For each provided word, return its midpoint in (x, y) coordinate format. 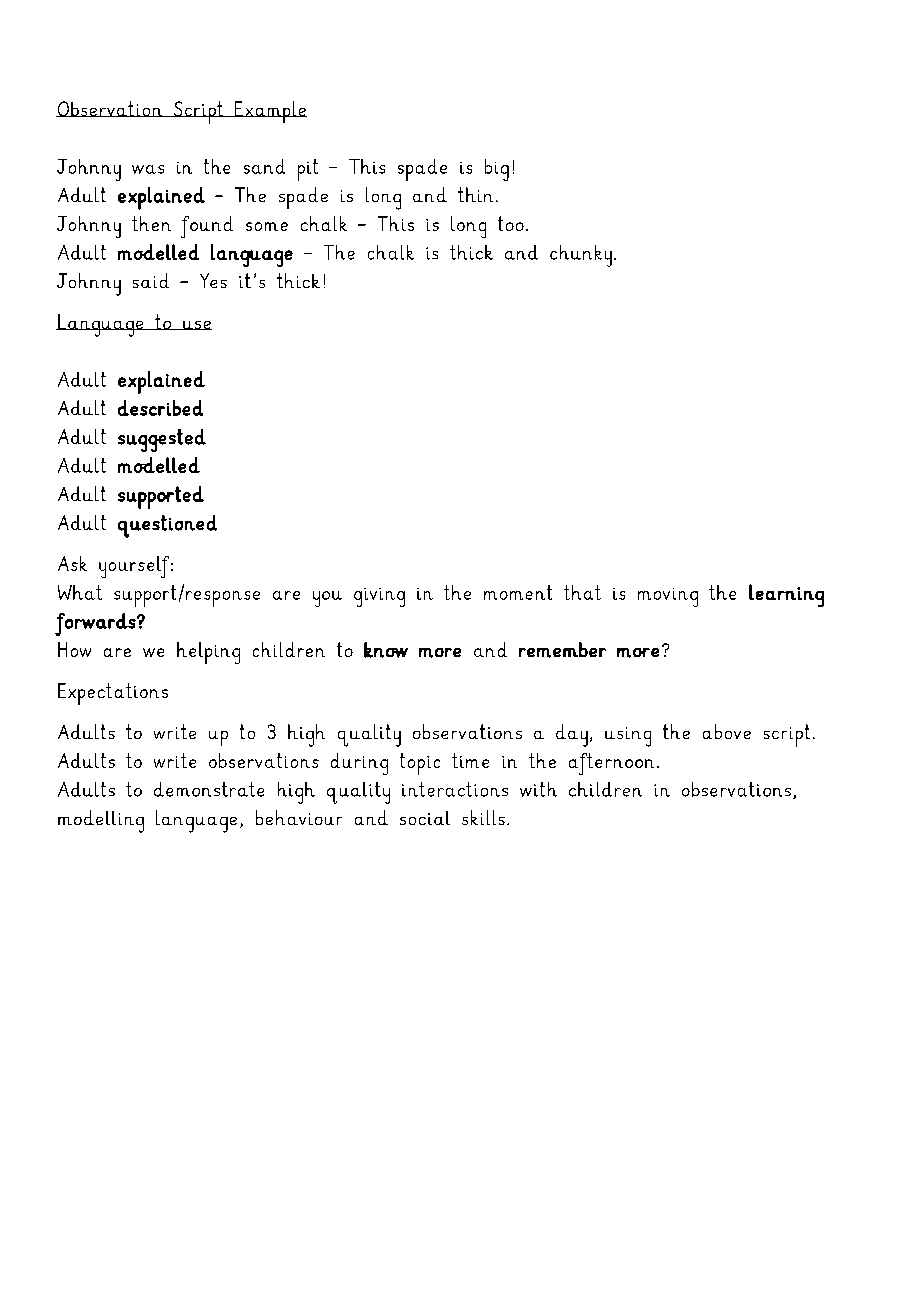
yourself (135, 567)
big (497, 170)
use (196, 325)
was (148, 169)
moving (668, 597)
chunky (581, 256)
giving (379, 597)
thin (475, 194)
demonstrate (209, 789)
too (511, 223)
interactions (455, 789)
